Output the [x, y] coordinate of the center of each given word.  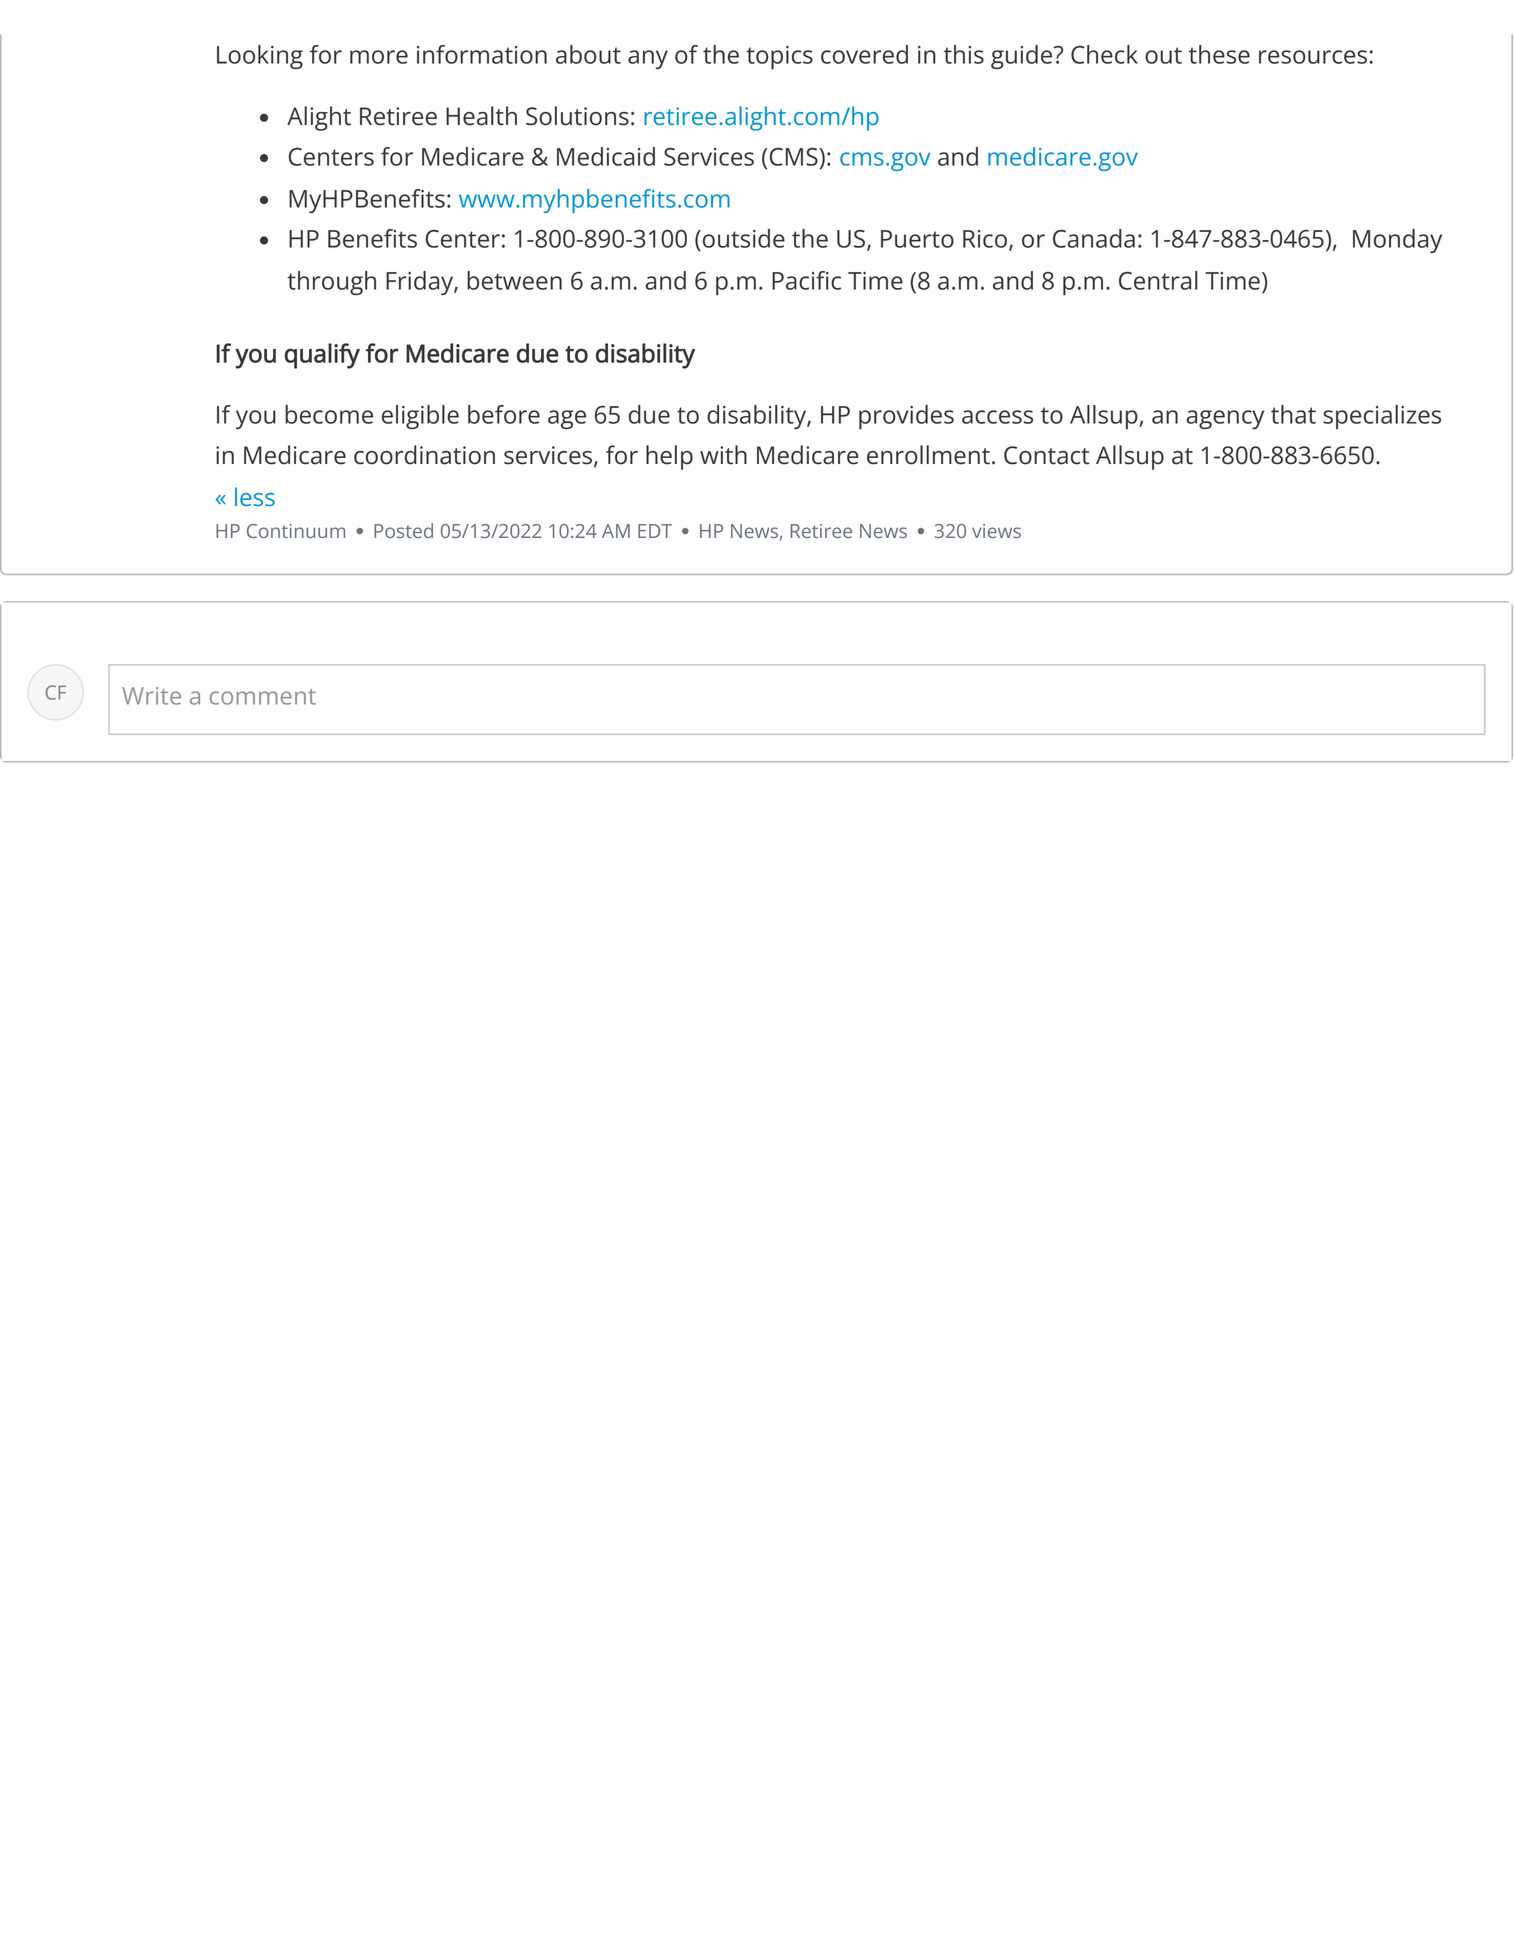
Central [1158, 280]
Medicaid [606, 156]
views [996, 531]
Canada [1094, 238]
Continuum [296, 531]
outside [744, 238]
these [1219, 54]
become [329, 414]
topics [779, 58]
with [723, 455]
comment [263, 697]
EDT [655, 531]
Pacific [806, 280]
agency [1225, 419]
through [331, 283]
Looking [260, 57]
